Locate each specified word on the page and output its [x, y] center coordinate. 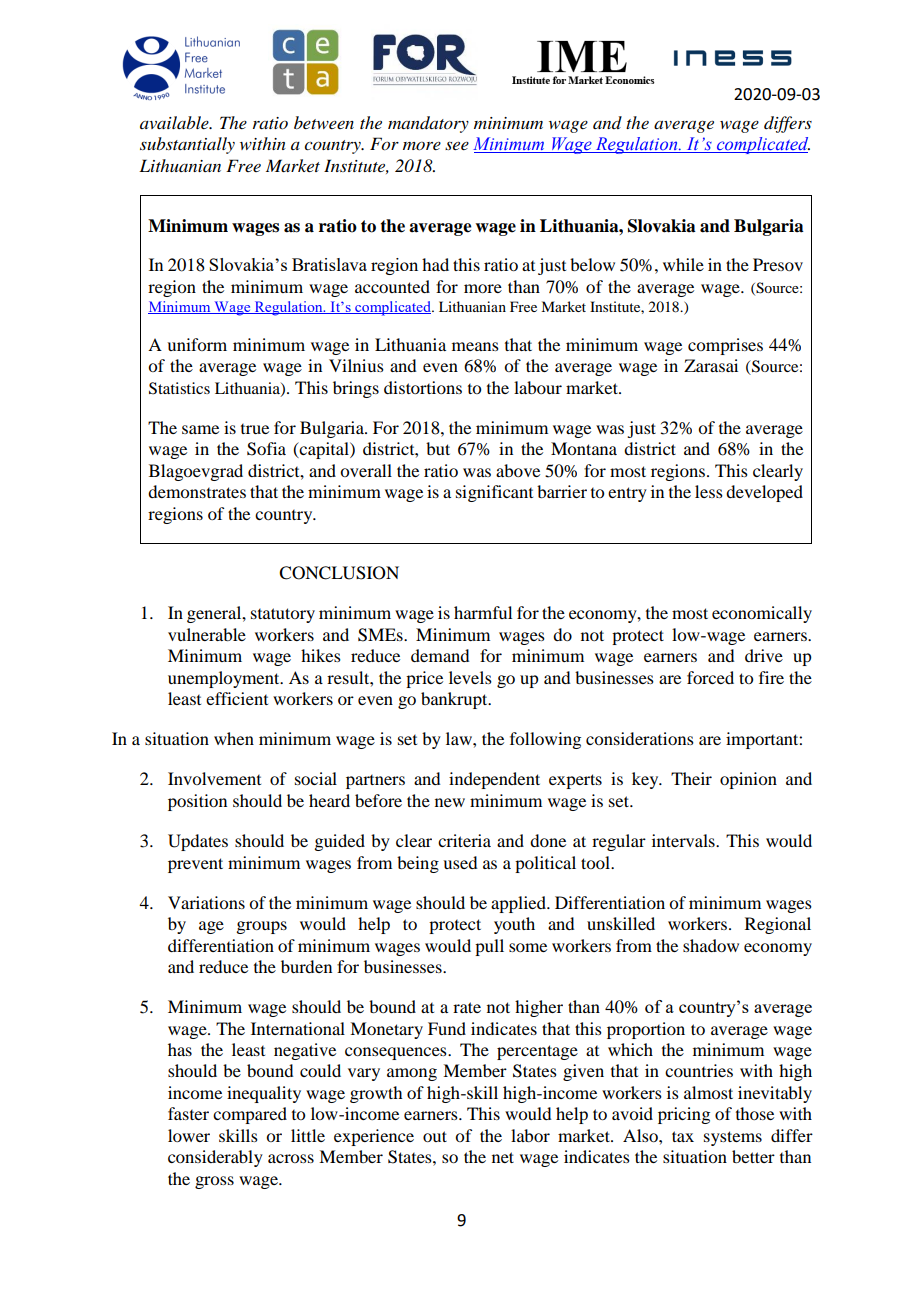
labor [530, 1135]
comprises [725, 346]
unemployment [225, 679]
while [683, 264]
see [457, 145]
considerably [215, 1158]
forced [710, 677]
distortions [423, 387]
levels [470, 677]
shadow [711, 945]
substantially [187, 145]
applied [519, 904]
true [255, 429]
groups [261, 927]
